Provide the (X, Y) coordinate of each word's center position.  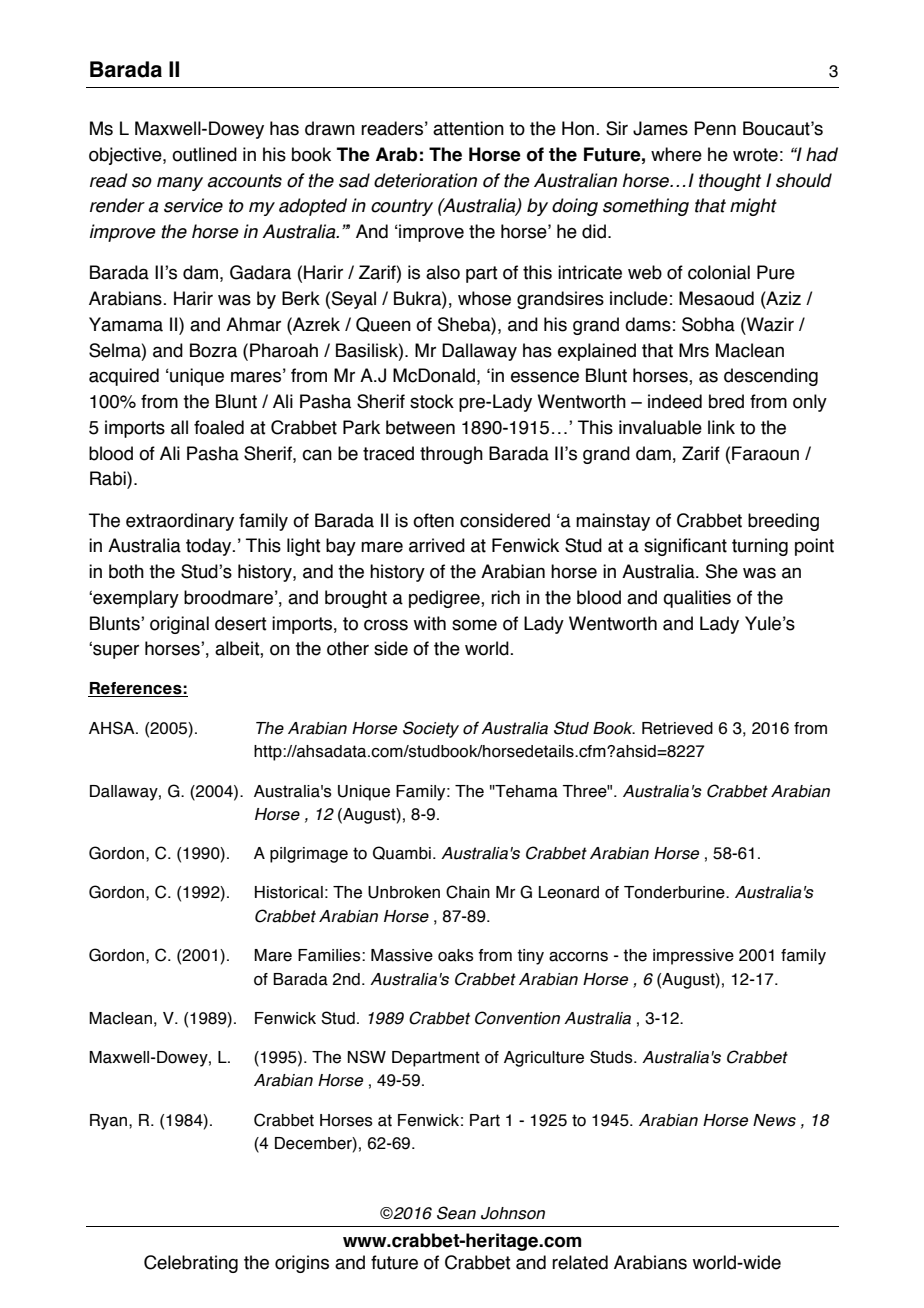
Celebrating (191, 1264)
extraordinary (180, 522)
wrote (755, 155)
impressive (693, 957)
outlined (204, 154)
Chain (468, 892)
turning (760, 547)
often (433, 520)
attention (468, 128)
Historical (289, 892)
